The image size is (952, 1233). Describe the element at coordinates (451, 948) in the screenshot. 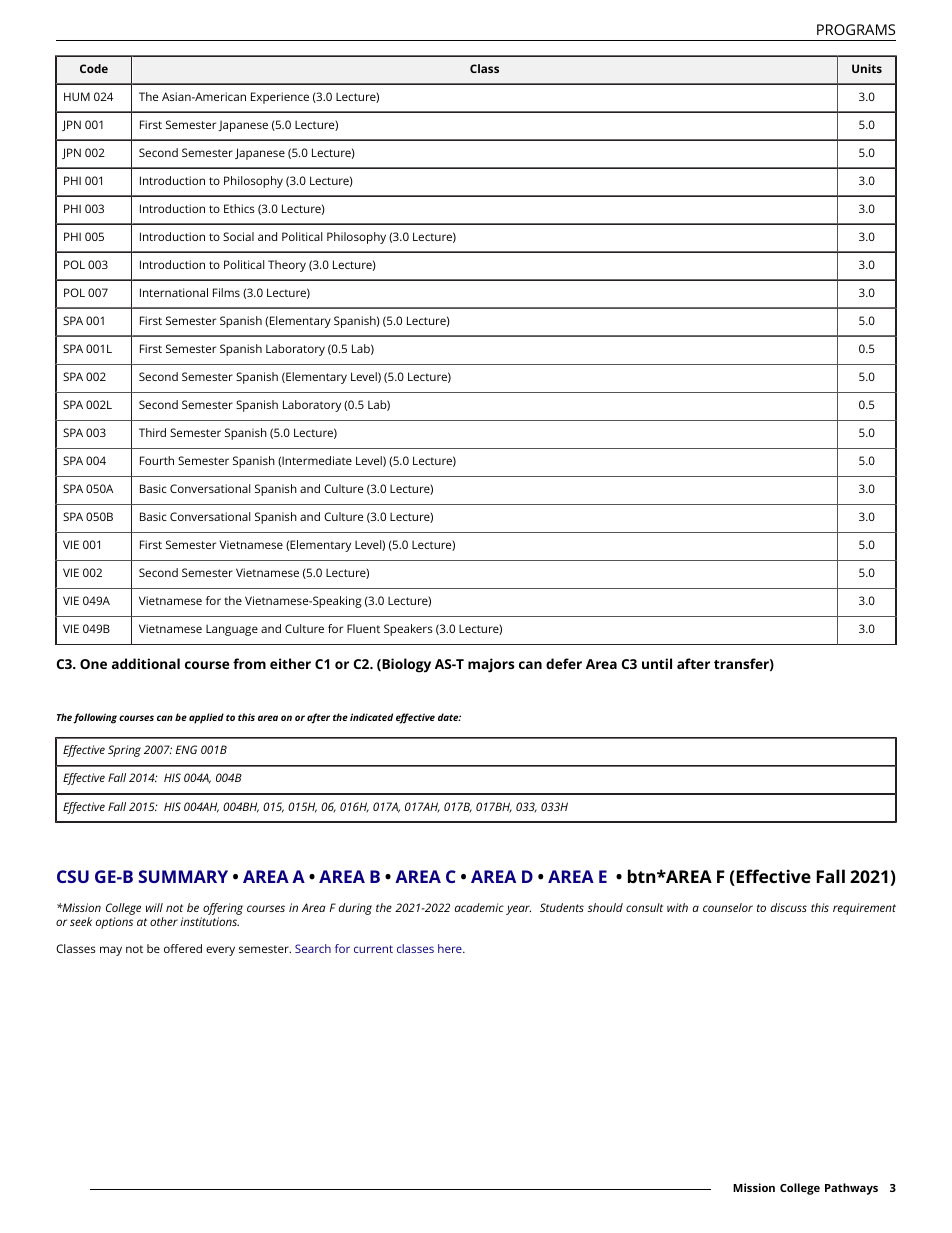

I see `here` at that location.
